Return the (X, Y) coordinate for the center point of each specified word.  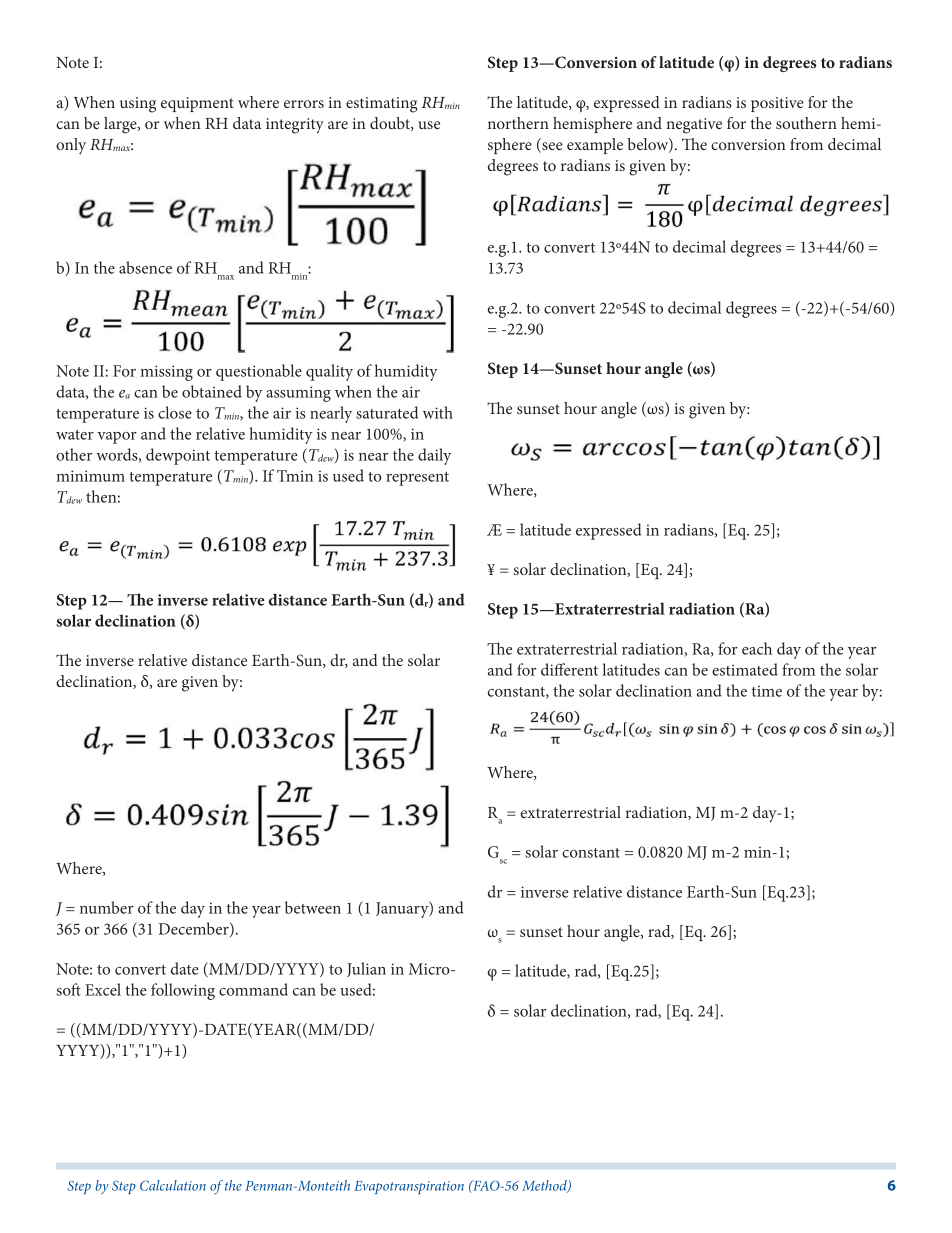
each (757, 648)
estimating (381, 105)
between (313, 907)
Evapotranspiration (409, 1187)
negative (694, 126)
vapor (117, 438)
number (107, 907)
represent (417, 479)
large (121, 125)
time (767, 691)
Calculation (173, 1185)
